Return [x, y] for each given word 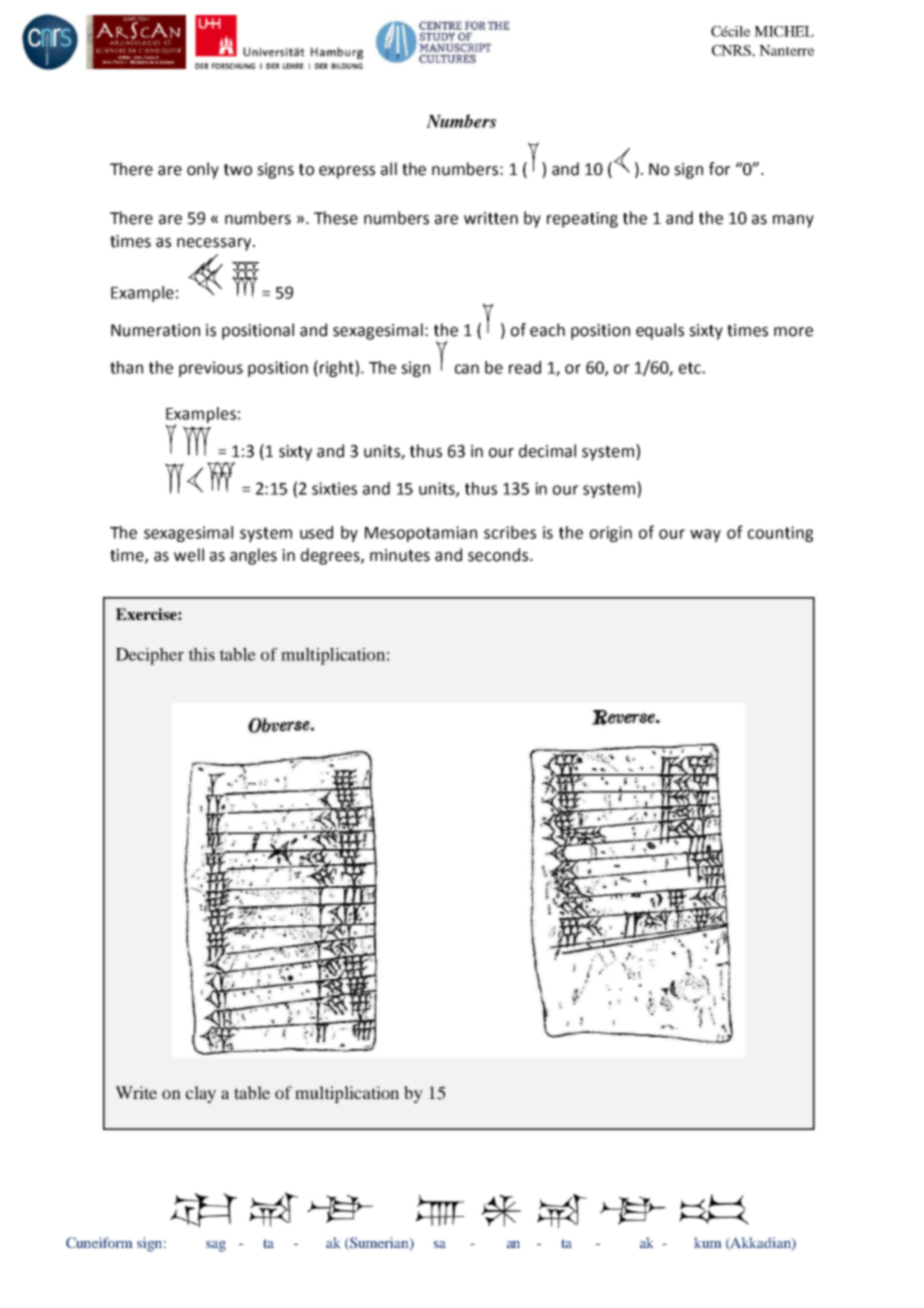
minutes [400, 555]
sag [216, 1246]
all [389, 169]
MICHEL [784, 31]
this [201, 654]
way [705, 535]
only [203, 170]
